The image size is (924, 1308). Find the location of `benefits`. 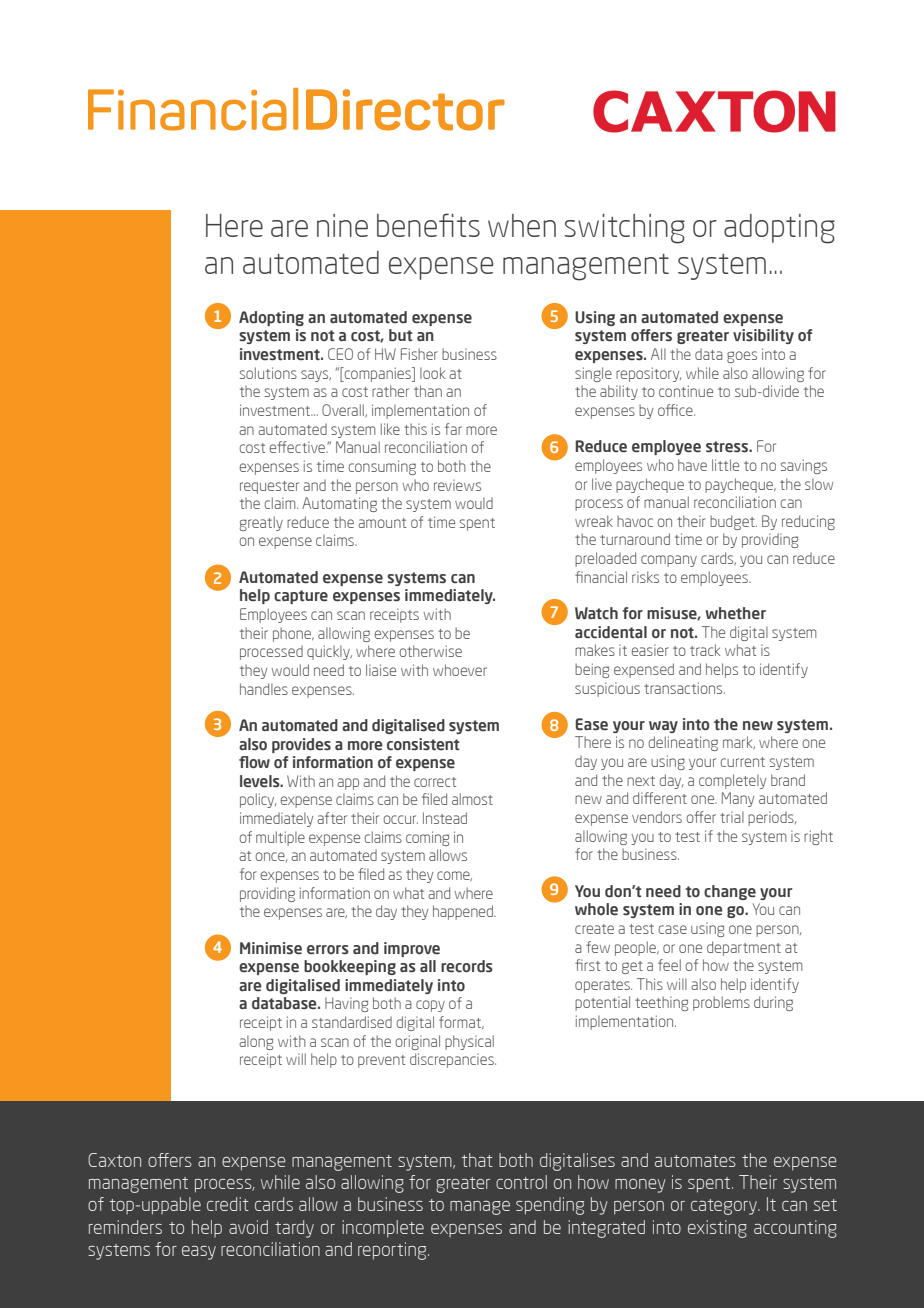

benefits is located at coordinates (428, 225).
